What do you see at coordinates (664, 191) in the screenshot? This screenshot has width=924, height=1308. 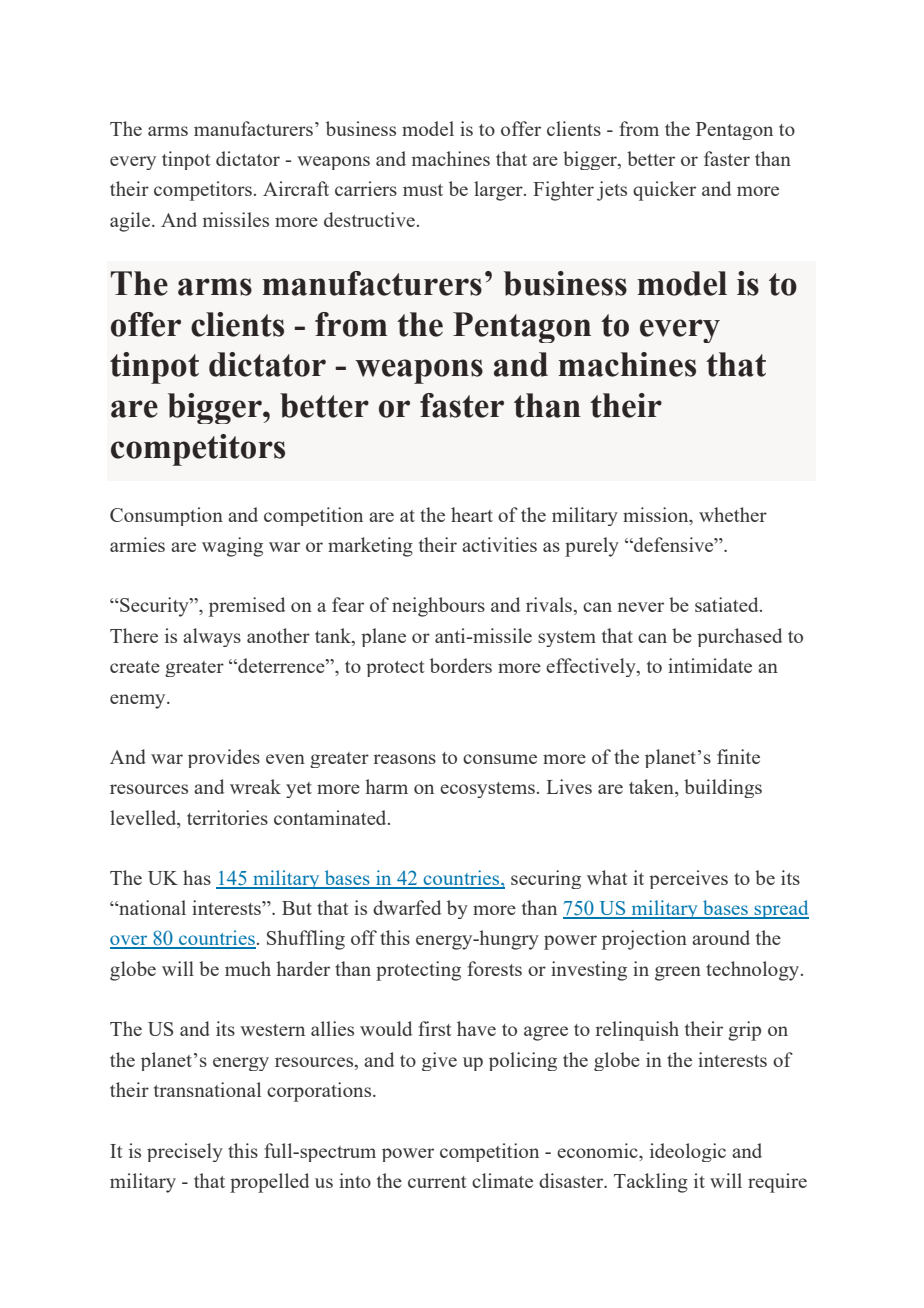 I see `quicker` at bounding box center [664, 191].
